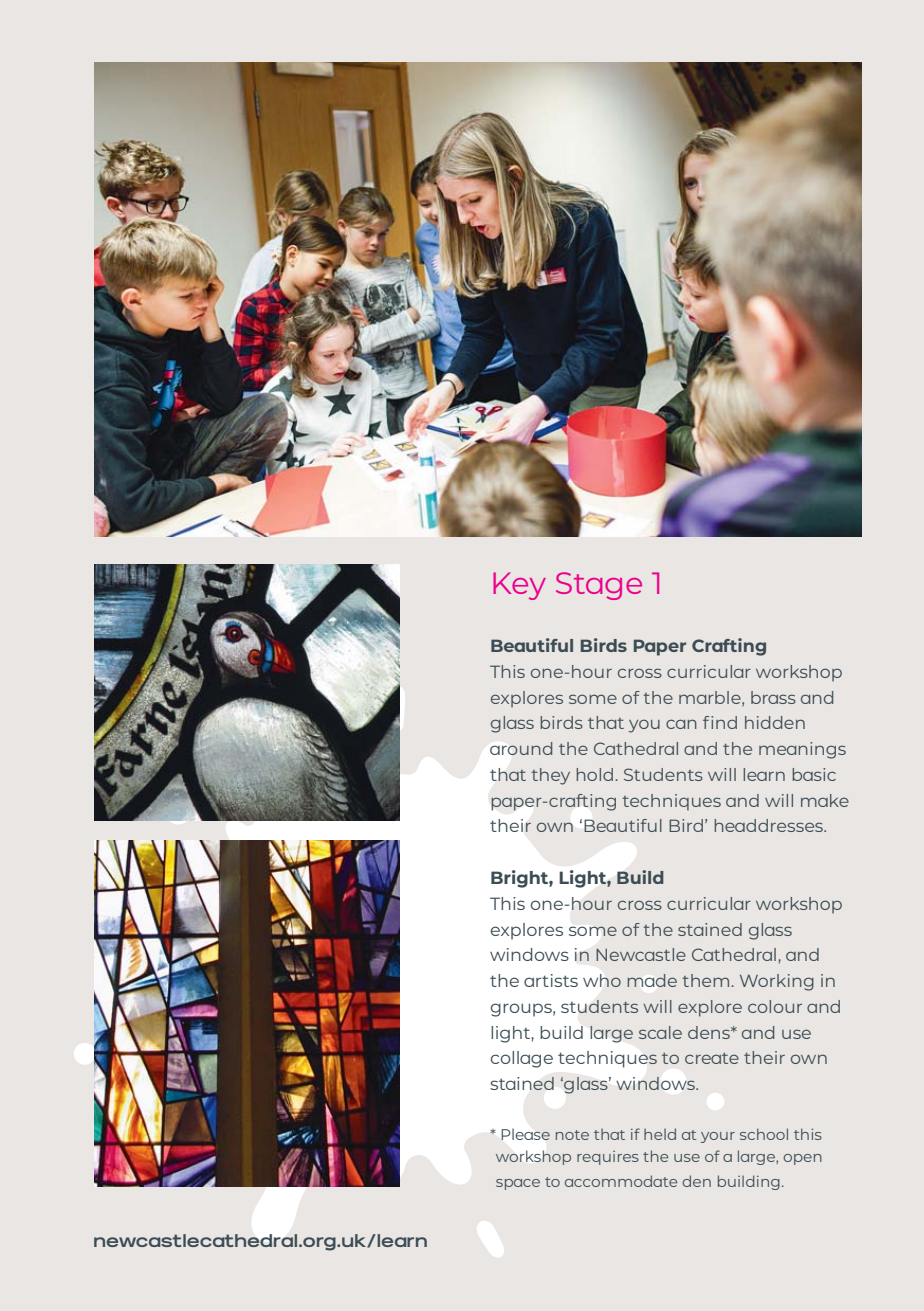 This image has height=1311, width=924. I want to click on they, so click(550, 776).
